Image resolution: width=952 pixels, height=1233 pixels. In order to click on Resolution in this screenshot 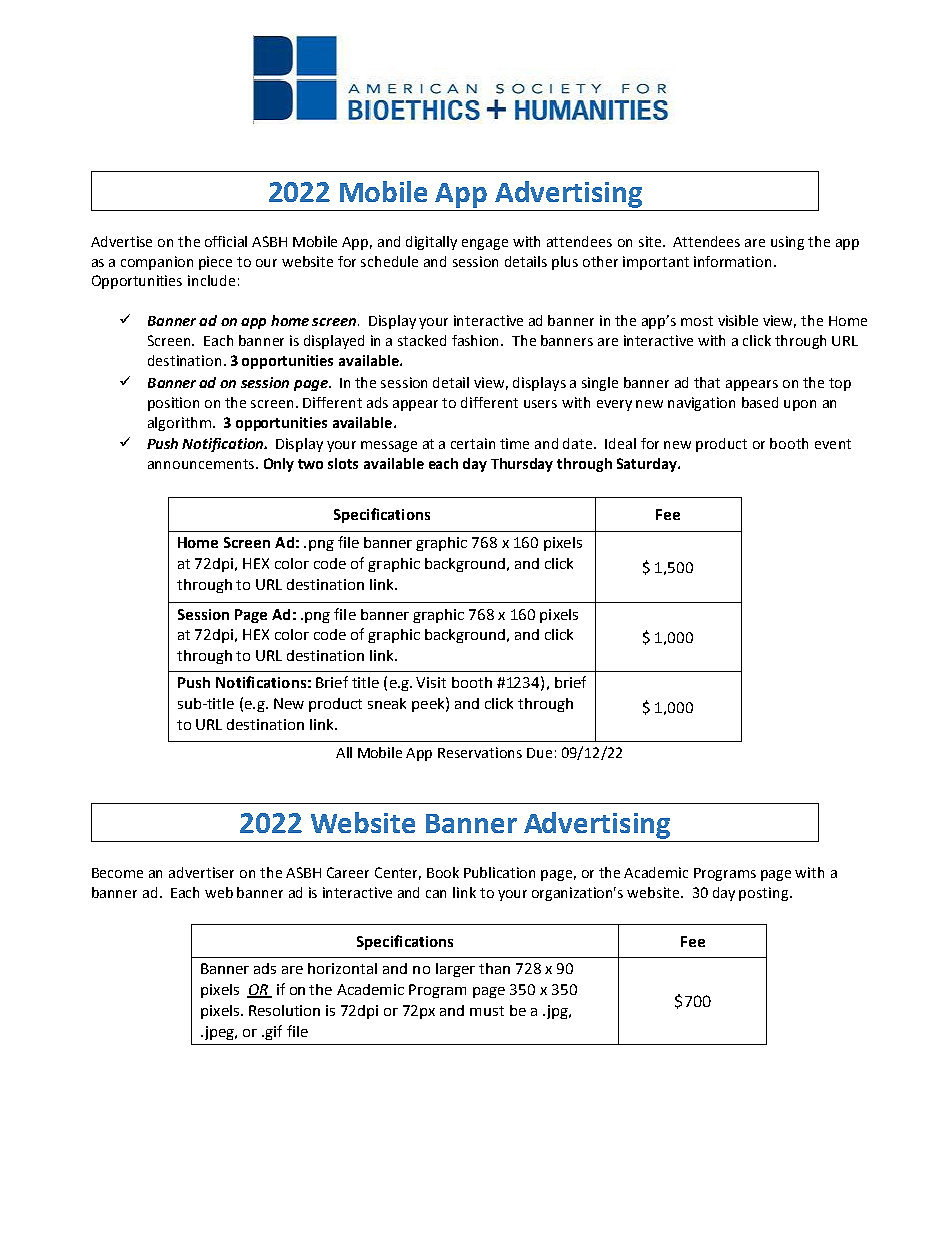, I will do `click(284, 1010)`.
